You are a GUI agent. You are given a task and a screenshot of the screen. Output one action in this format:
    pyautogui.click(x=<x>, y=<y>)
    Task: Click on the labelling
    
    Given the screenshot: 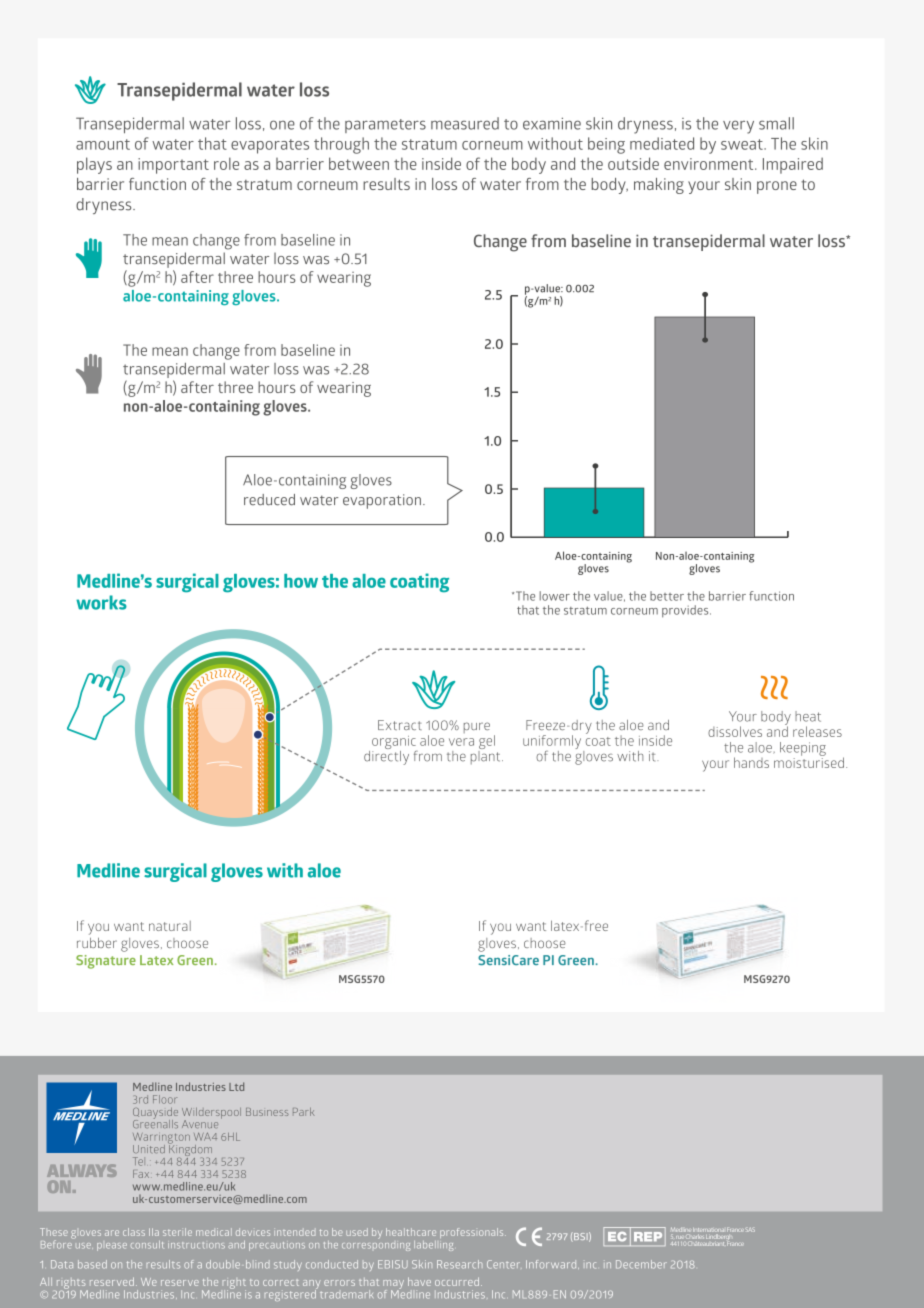 What is the action you would take?
    pyautogui.click(x=434, y=1246)
